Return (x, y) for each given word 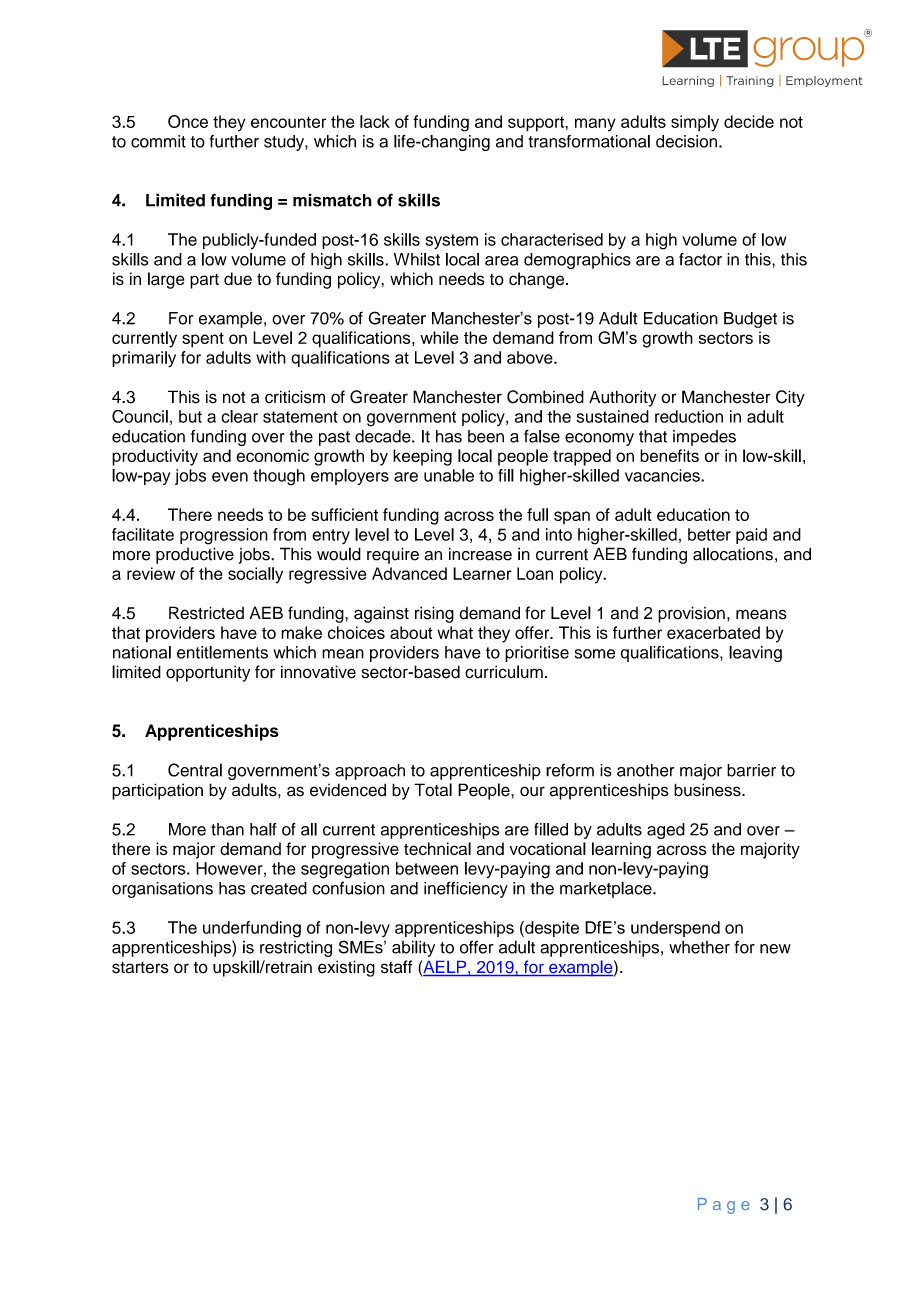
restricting (296, 949)
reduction (689, 416)
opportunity (208, 673)
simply (695, 123)
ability (413, 948)
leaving (755, 654)
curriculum (504, 672)
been (486, 436)
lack (375, 121)
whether (699, 947)
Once (188, 121)
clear (239, 416)
